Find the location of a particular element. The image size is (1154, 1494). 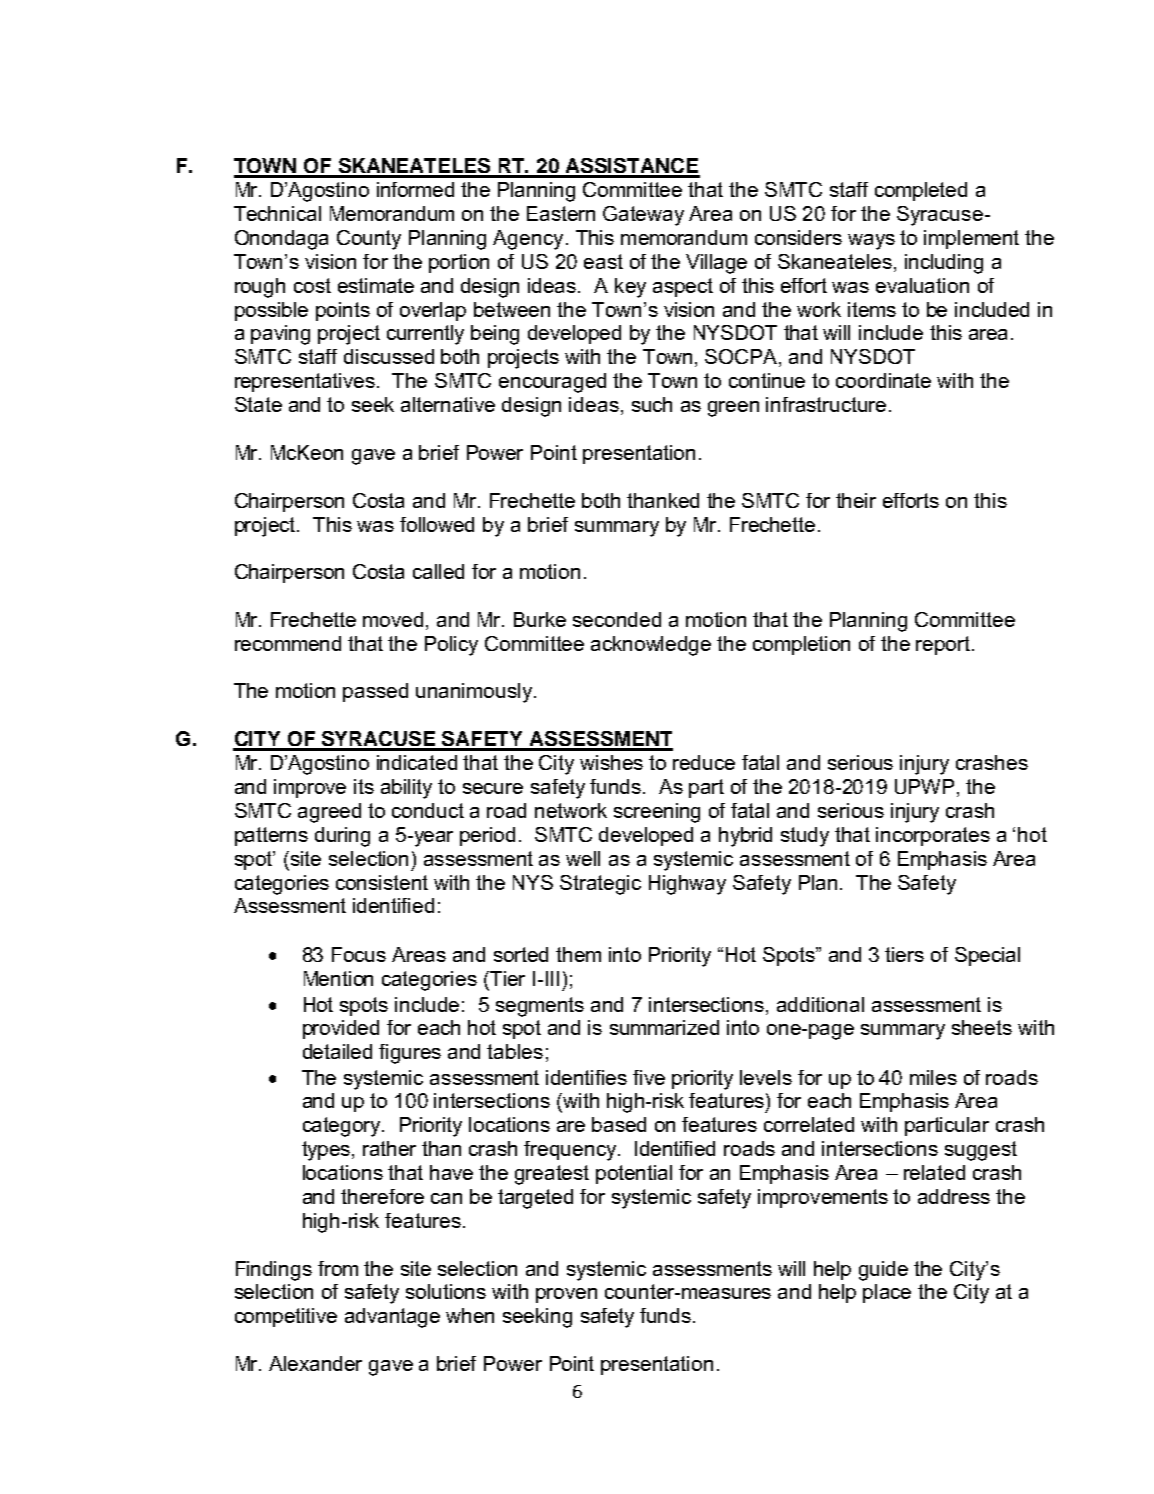

proven is located at coordinates (566, 1295).
